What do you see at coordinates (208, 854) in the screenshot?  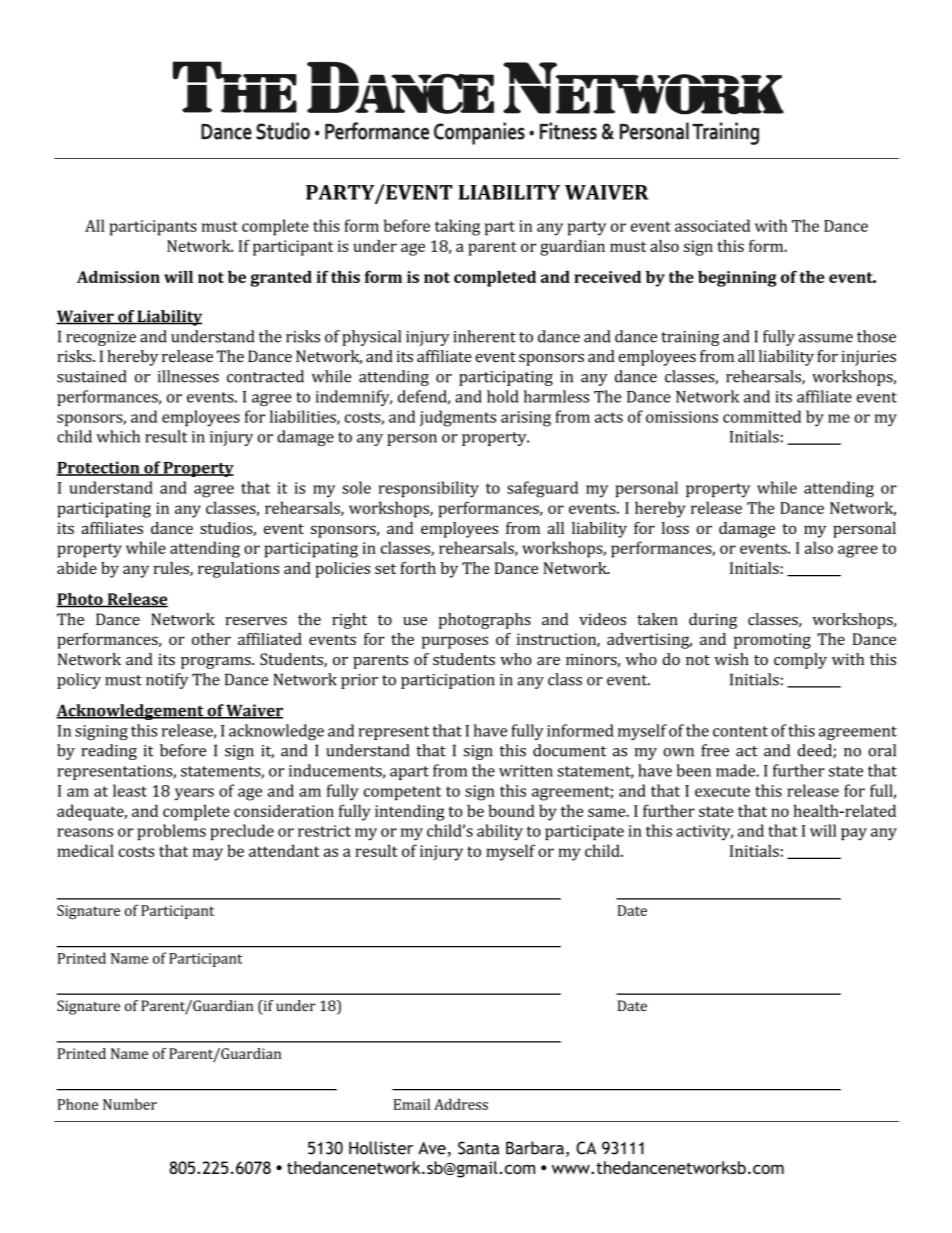 I see `may` at bounding box center [208, 854].
